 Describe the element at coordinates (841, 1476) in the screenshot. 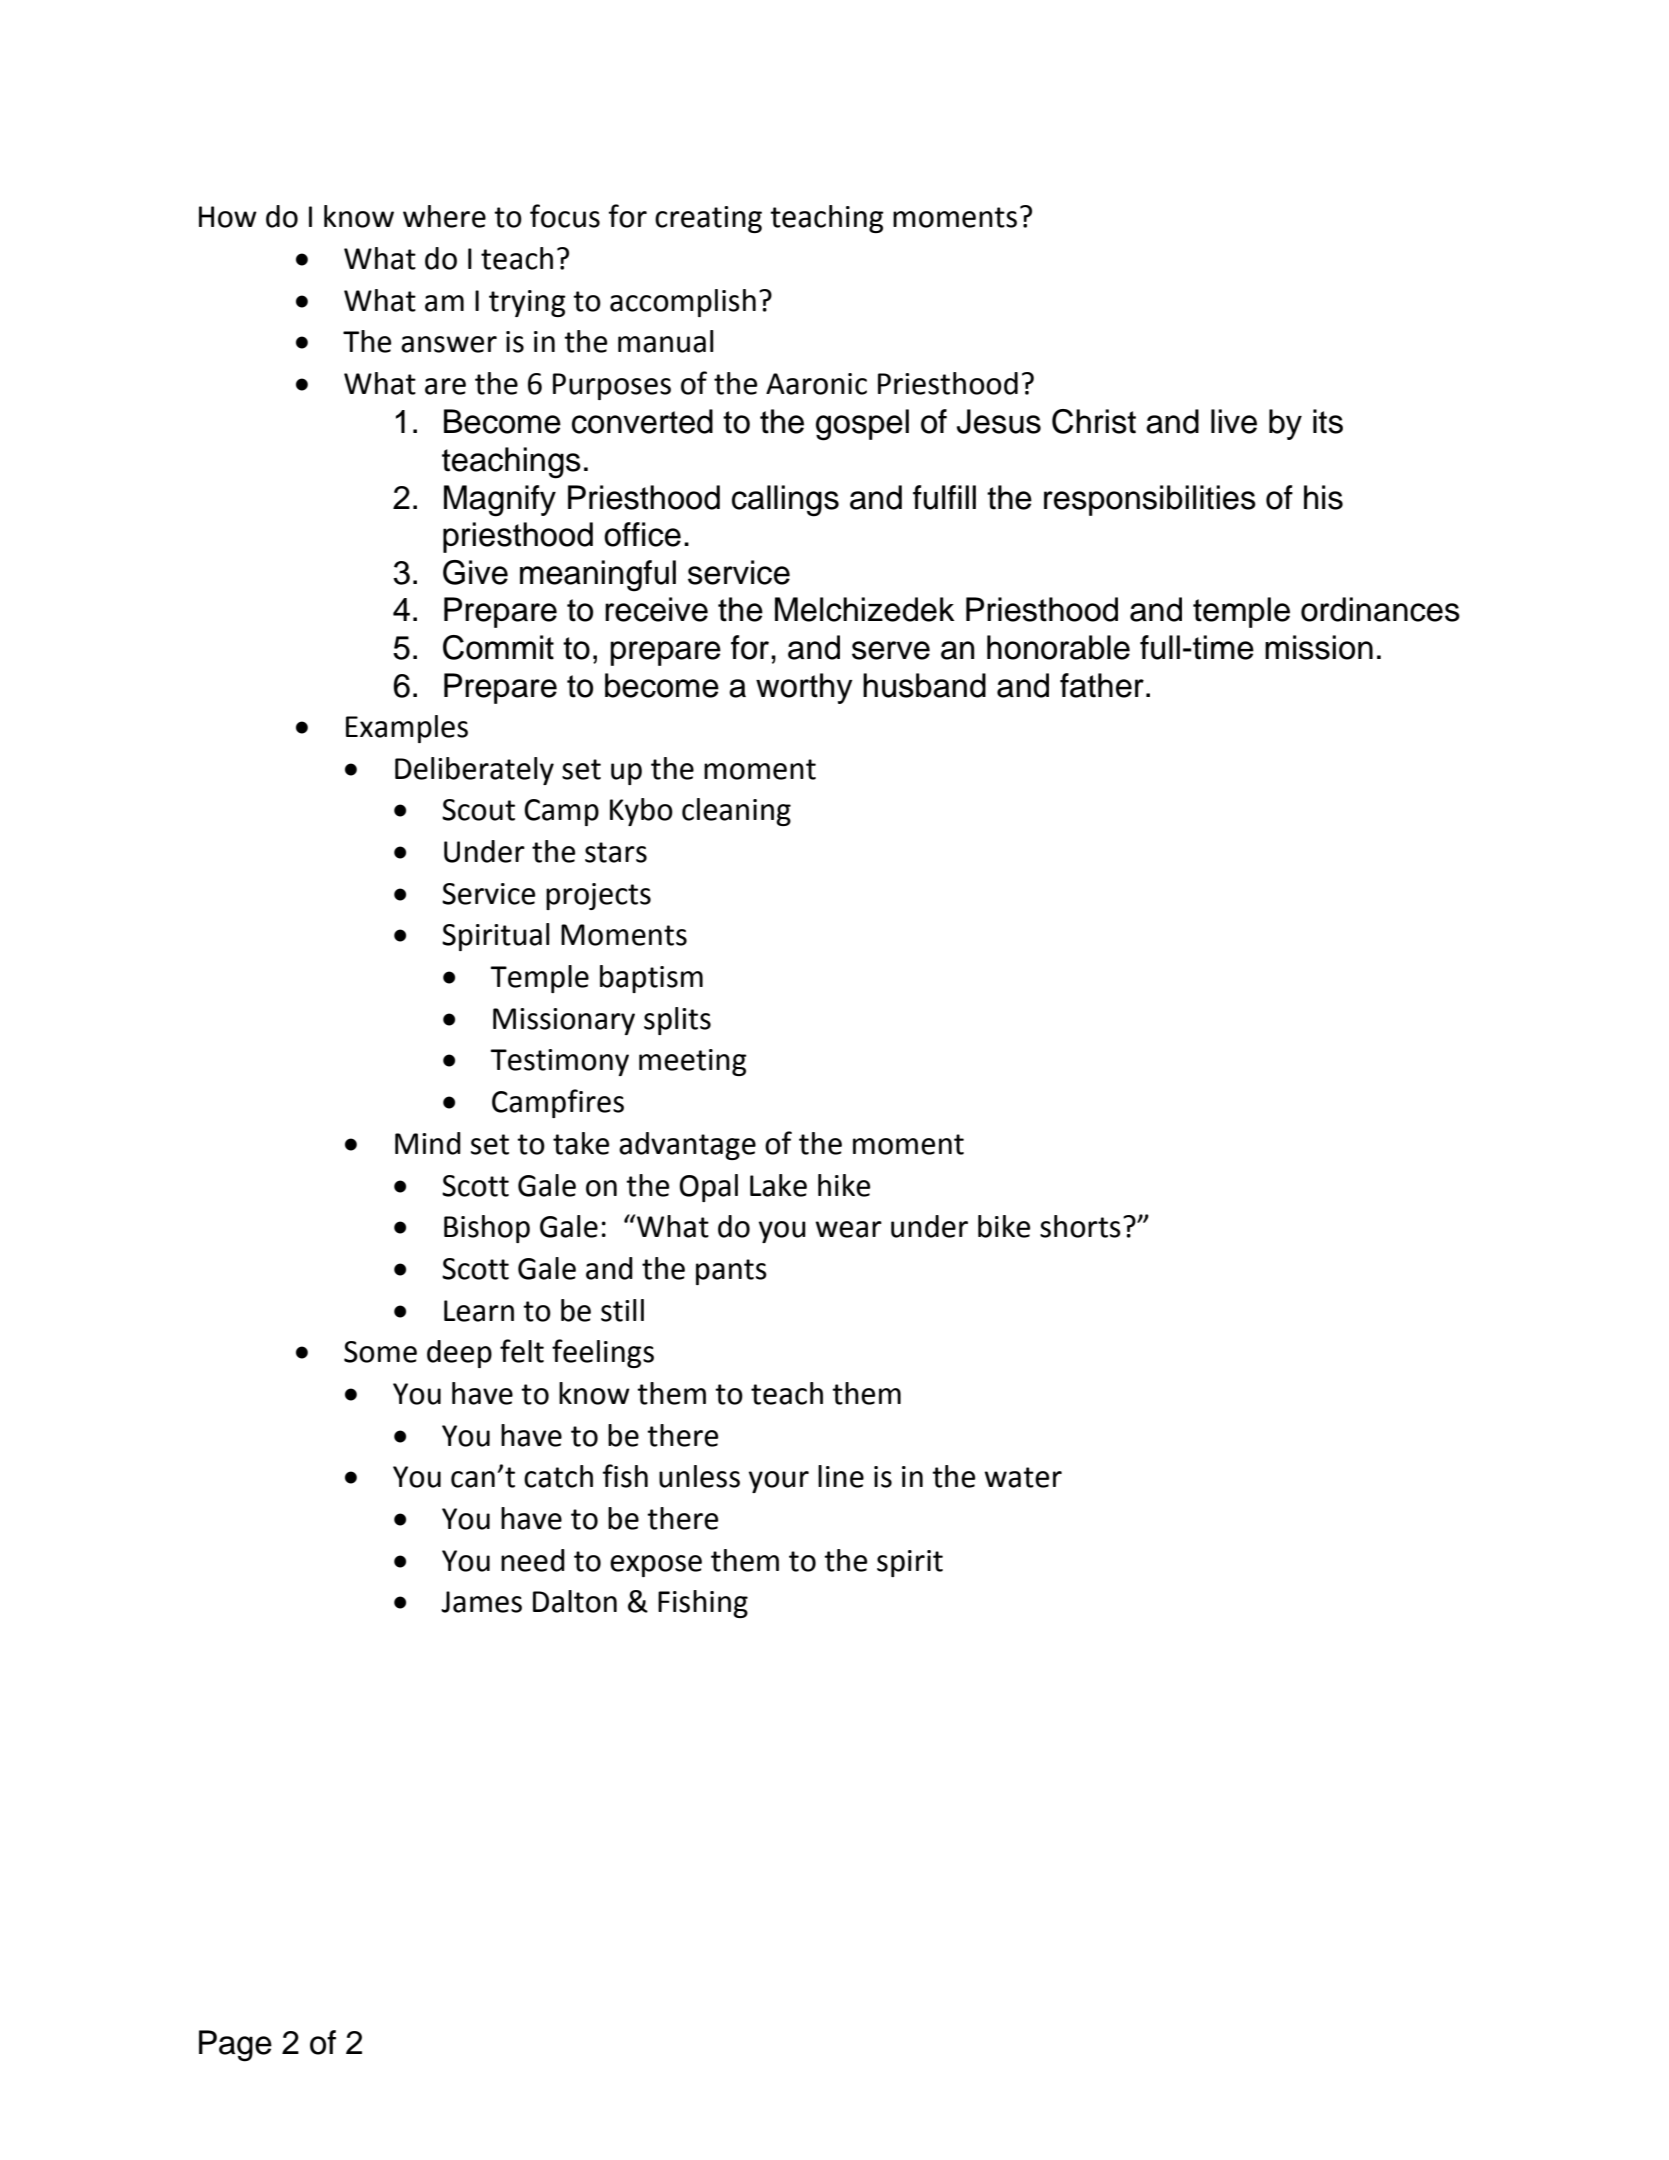

I see `line` at that location.
